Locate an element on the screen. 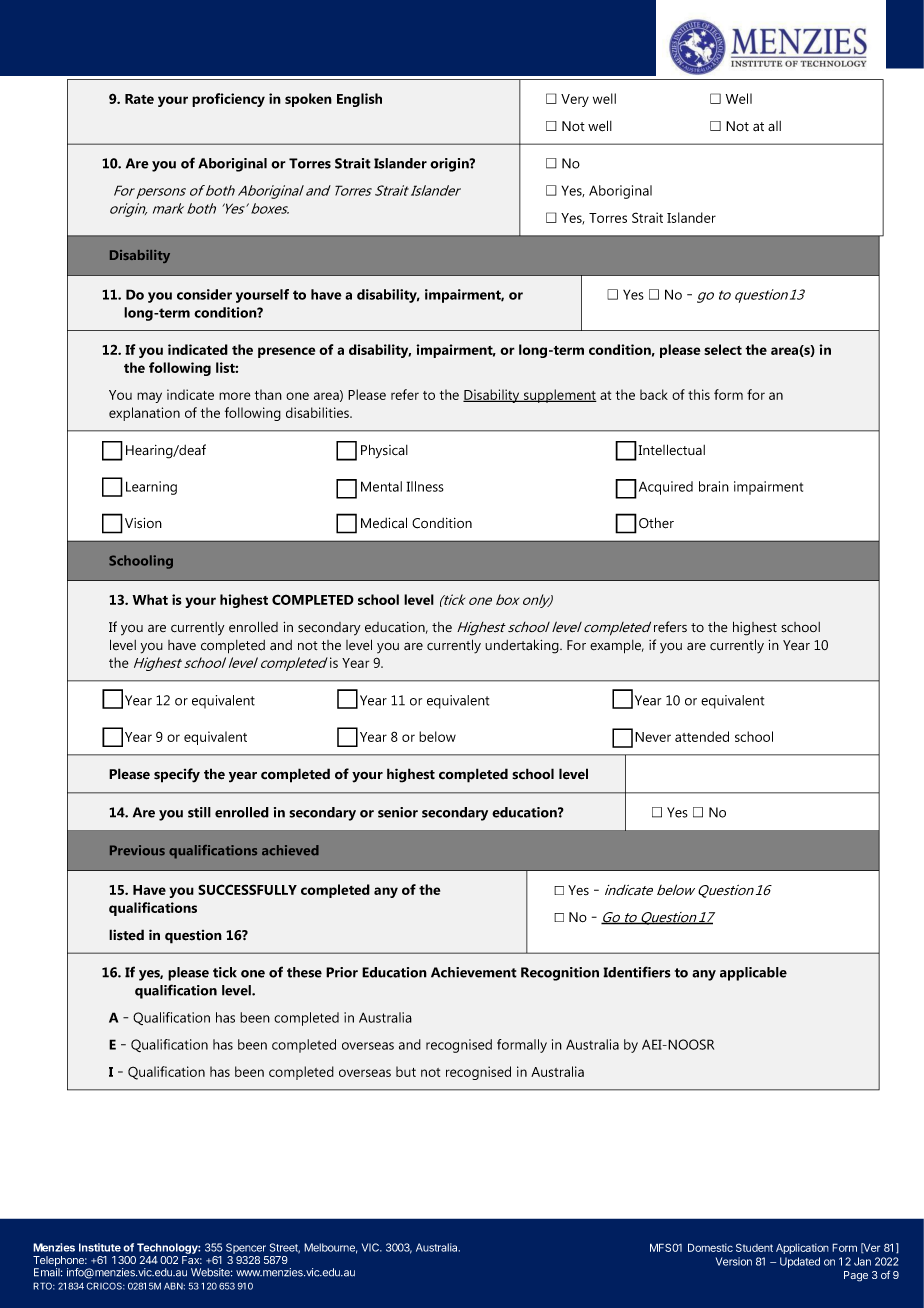  Rate is located at coordinates (139, 99).
